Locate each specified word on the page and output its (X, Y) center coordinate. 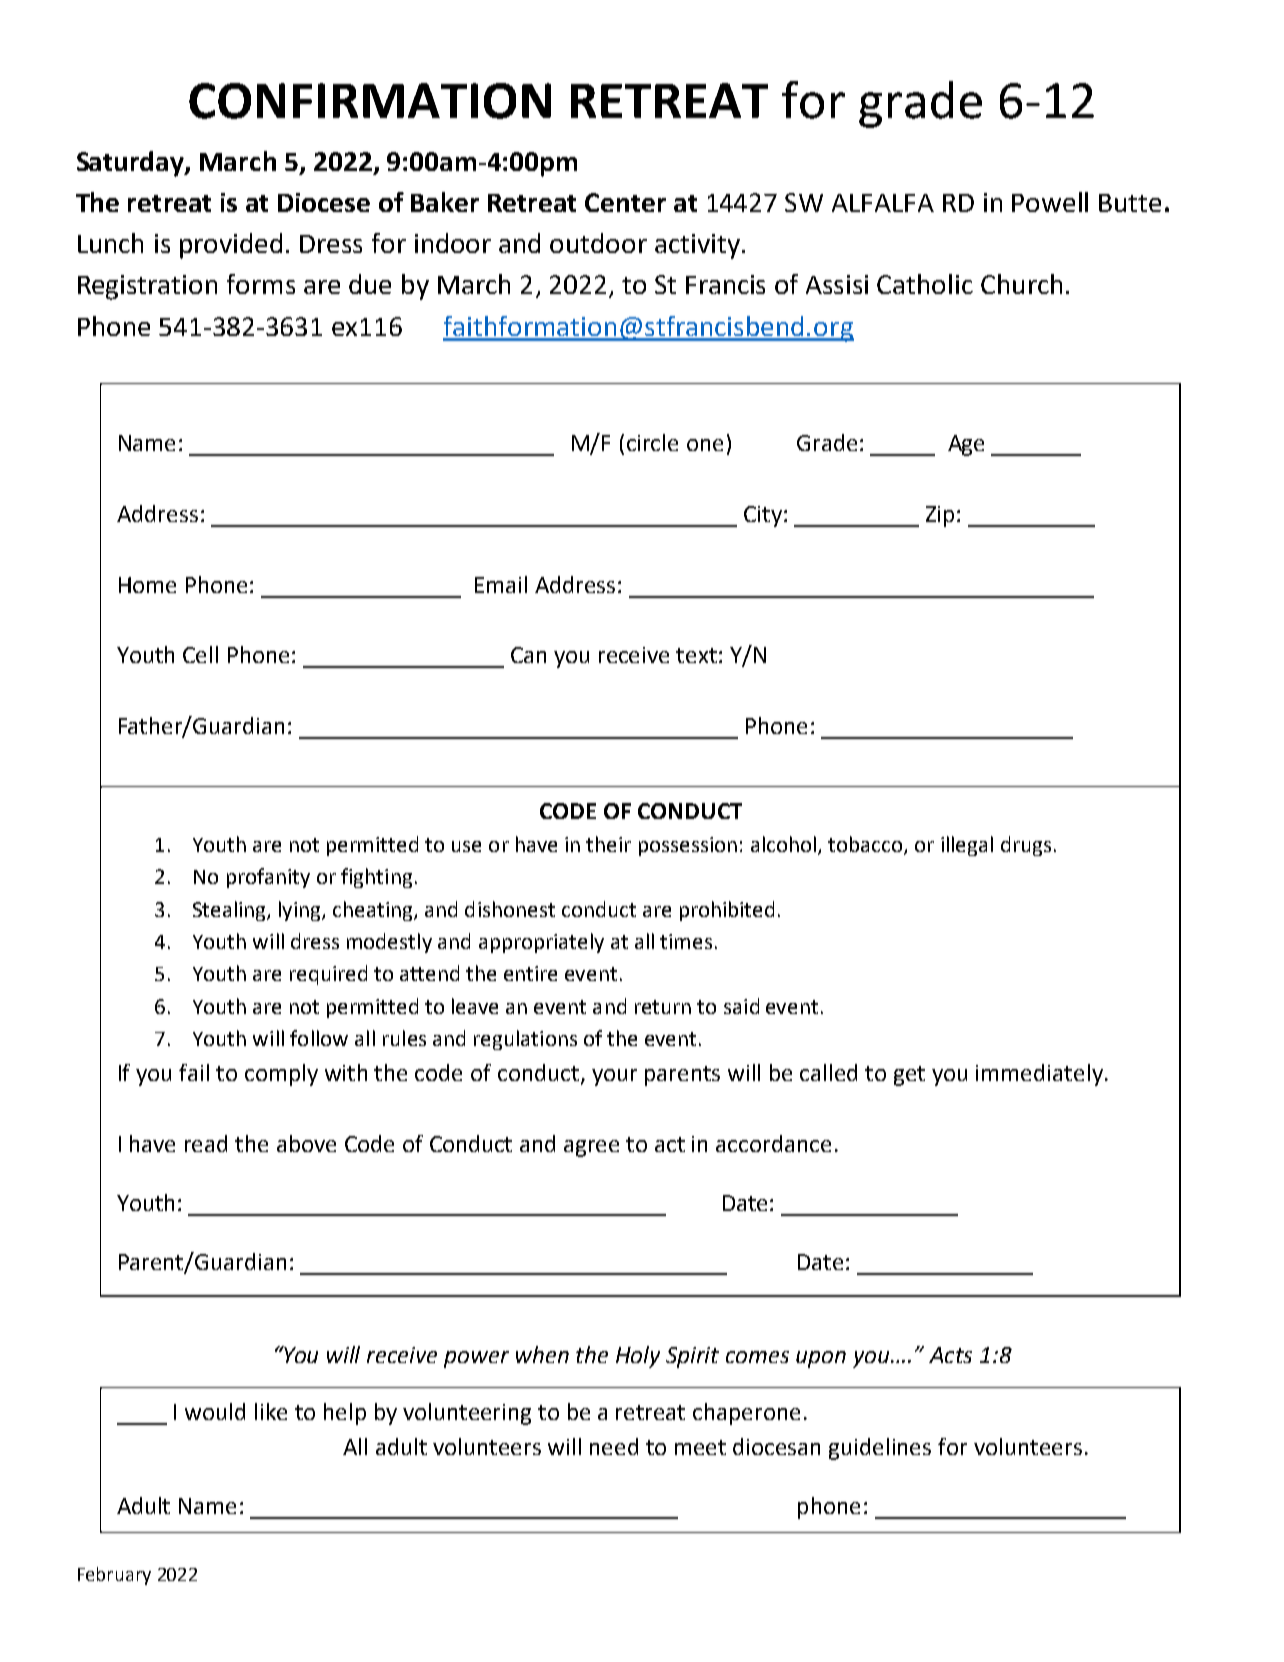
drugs (1026, 846)
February (114, 1576)
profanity (268, 878)
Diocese (324, 202)
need (614, 1446)
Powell (1050, 202)
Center (625, 202)
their (608, 844)
